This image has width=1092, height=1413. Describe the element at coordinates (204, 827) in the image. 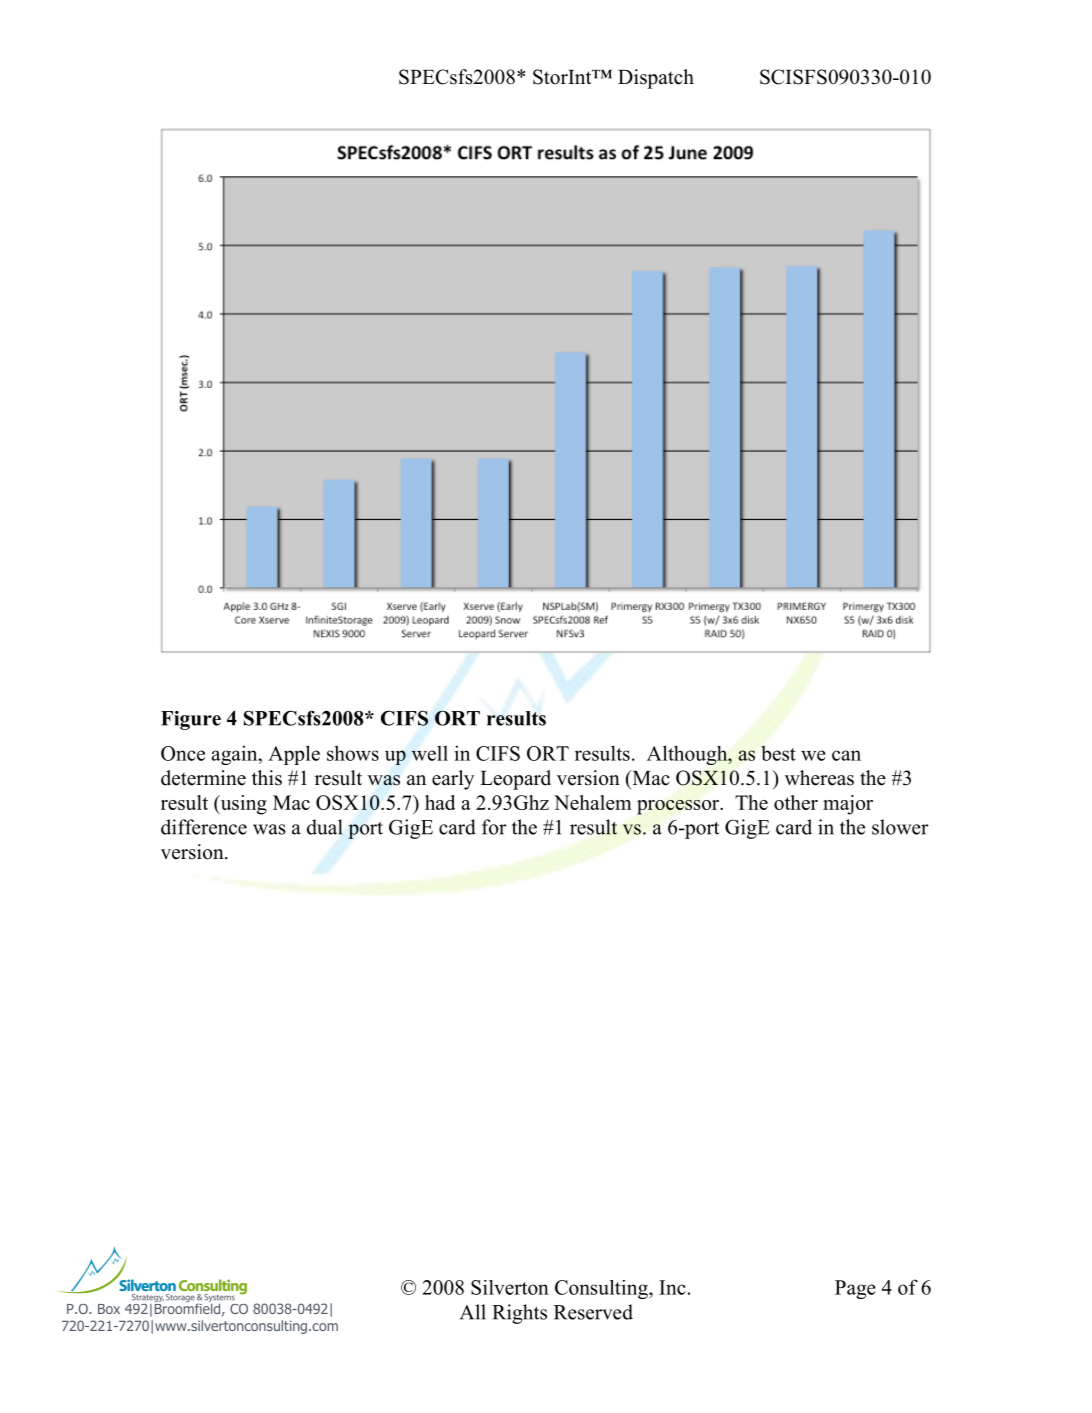

I see `difference` at that location.
